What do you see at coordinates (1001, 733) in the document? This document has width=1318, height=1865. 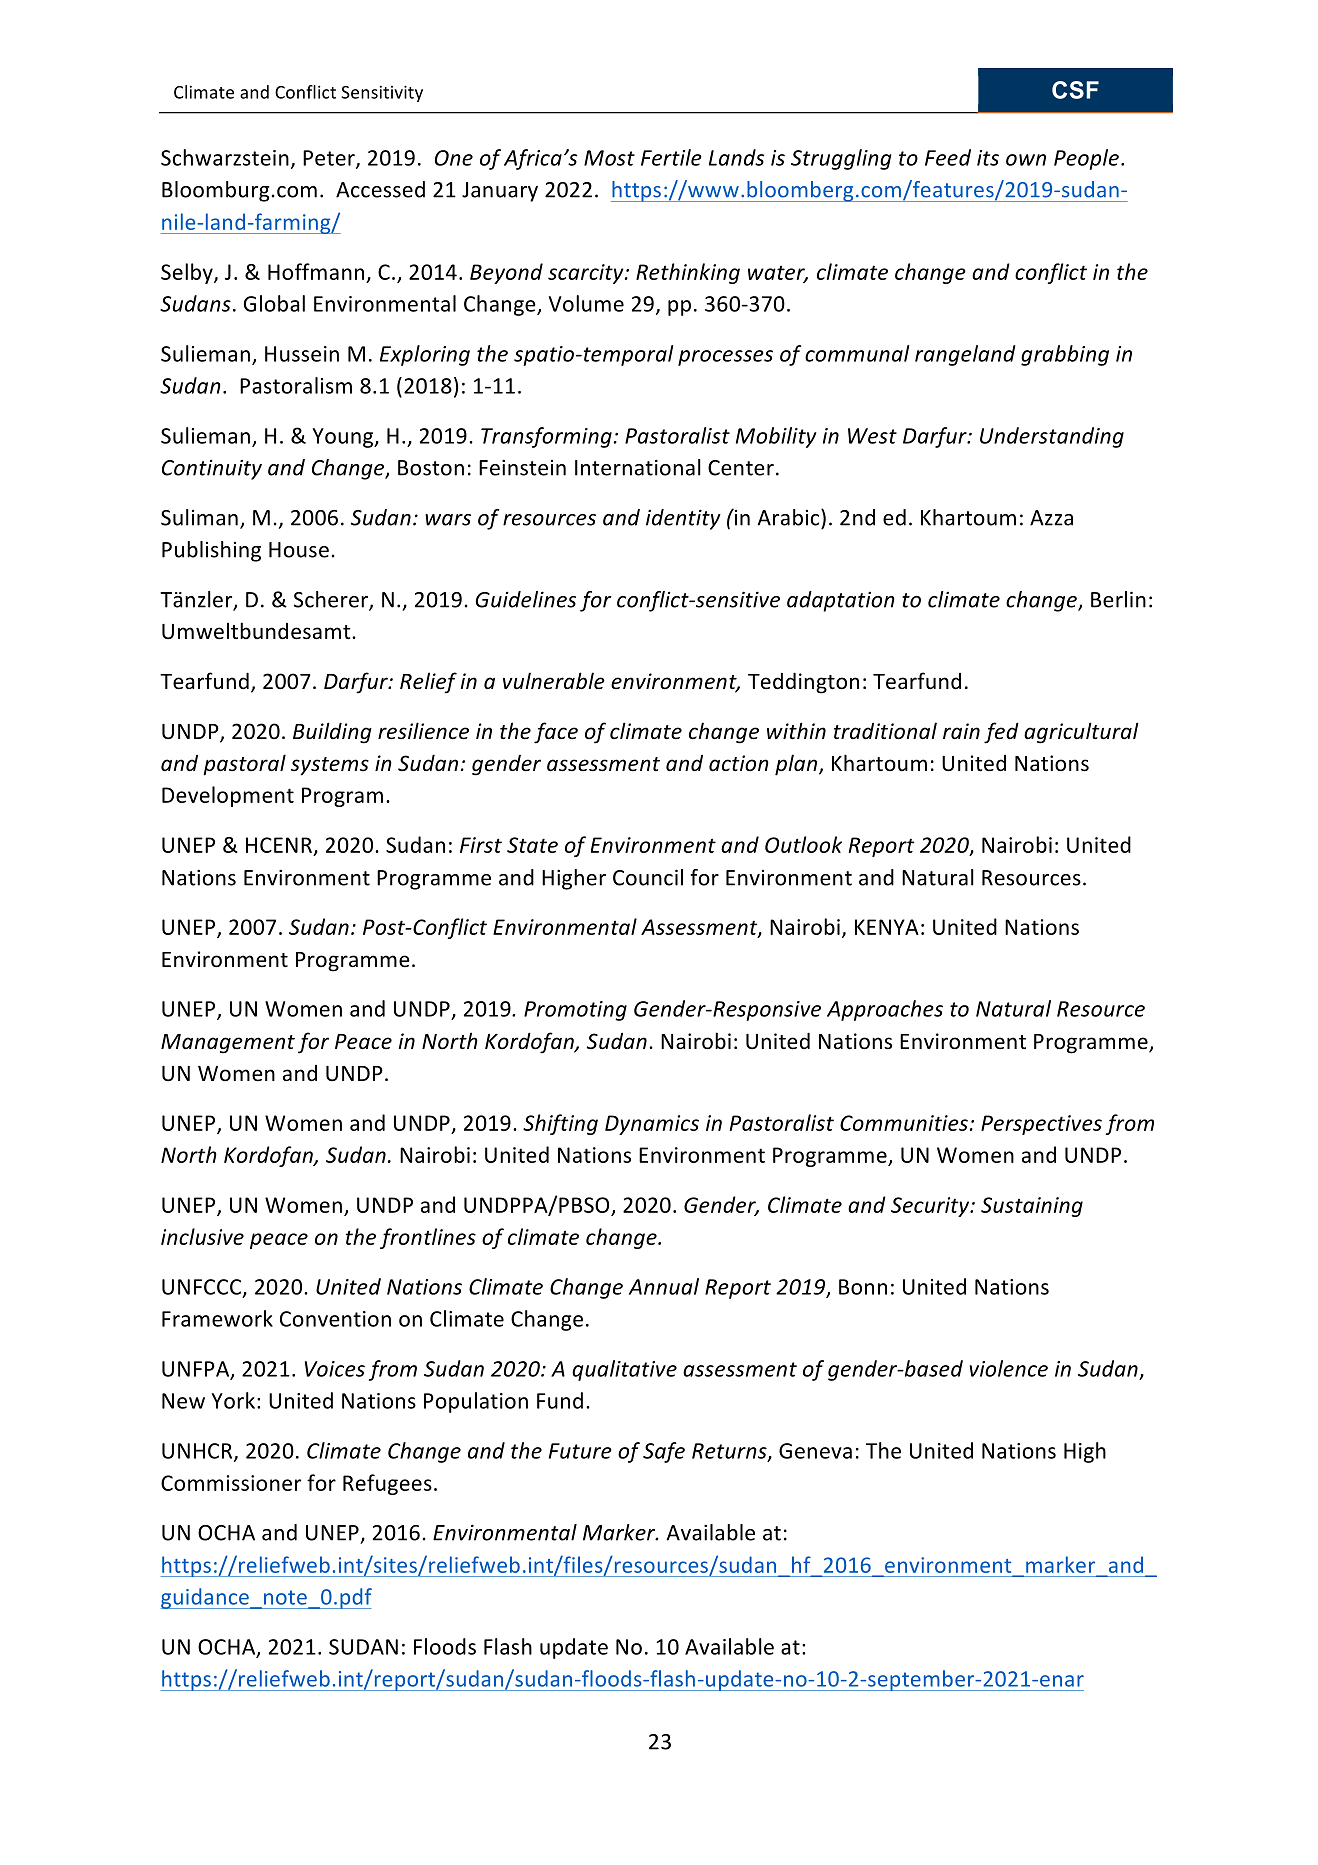 I see `fed` at bounding box center [1001, 733].
